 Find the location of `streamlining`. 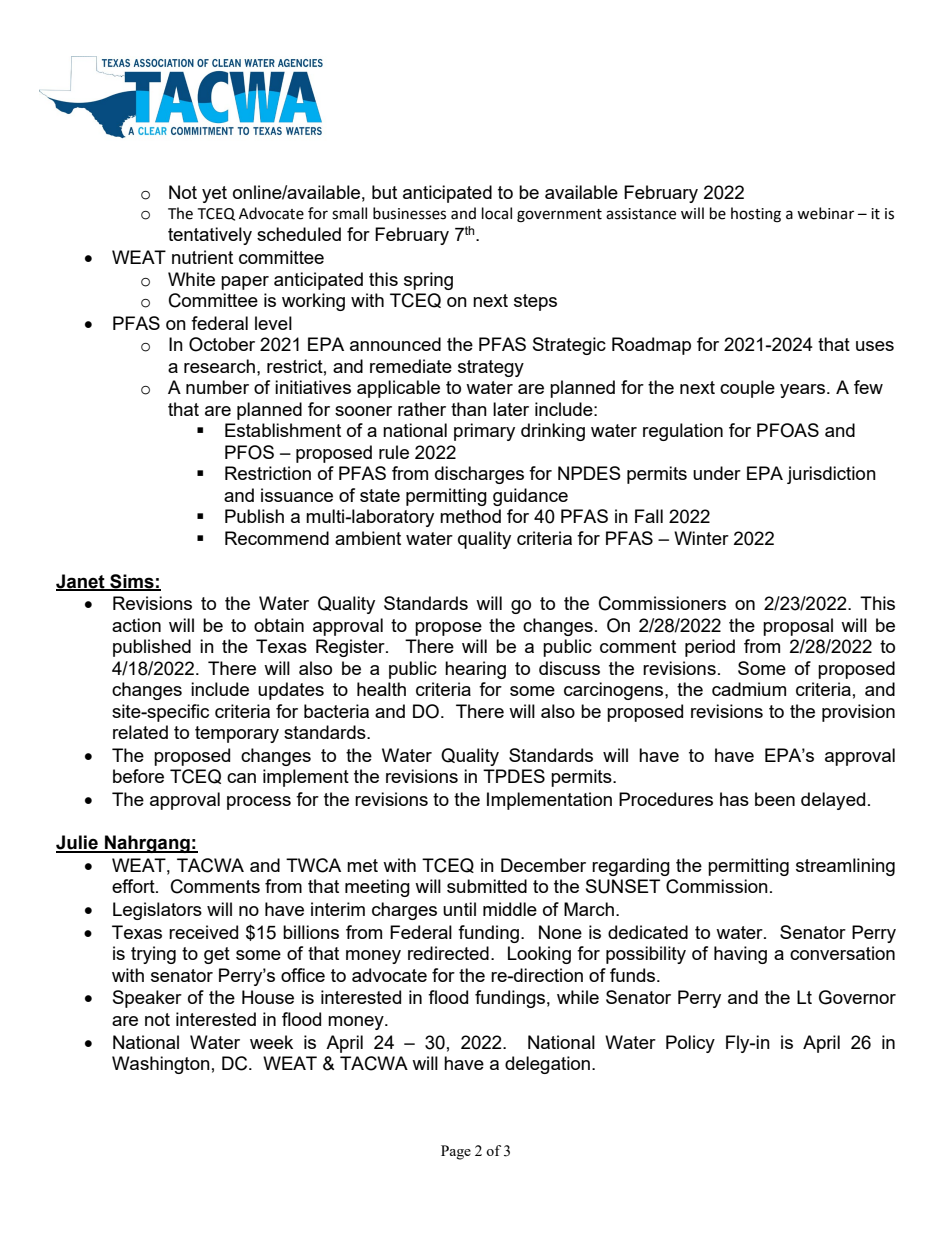

streamlining is located at coordinates (845, 867).
